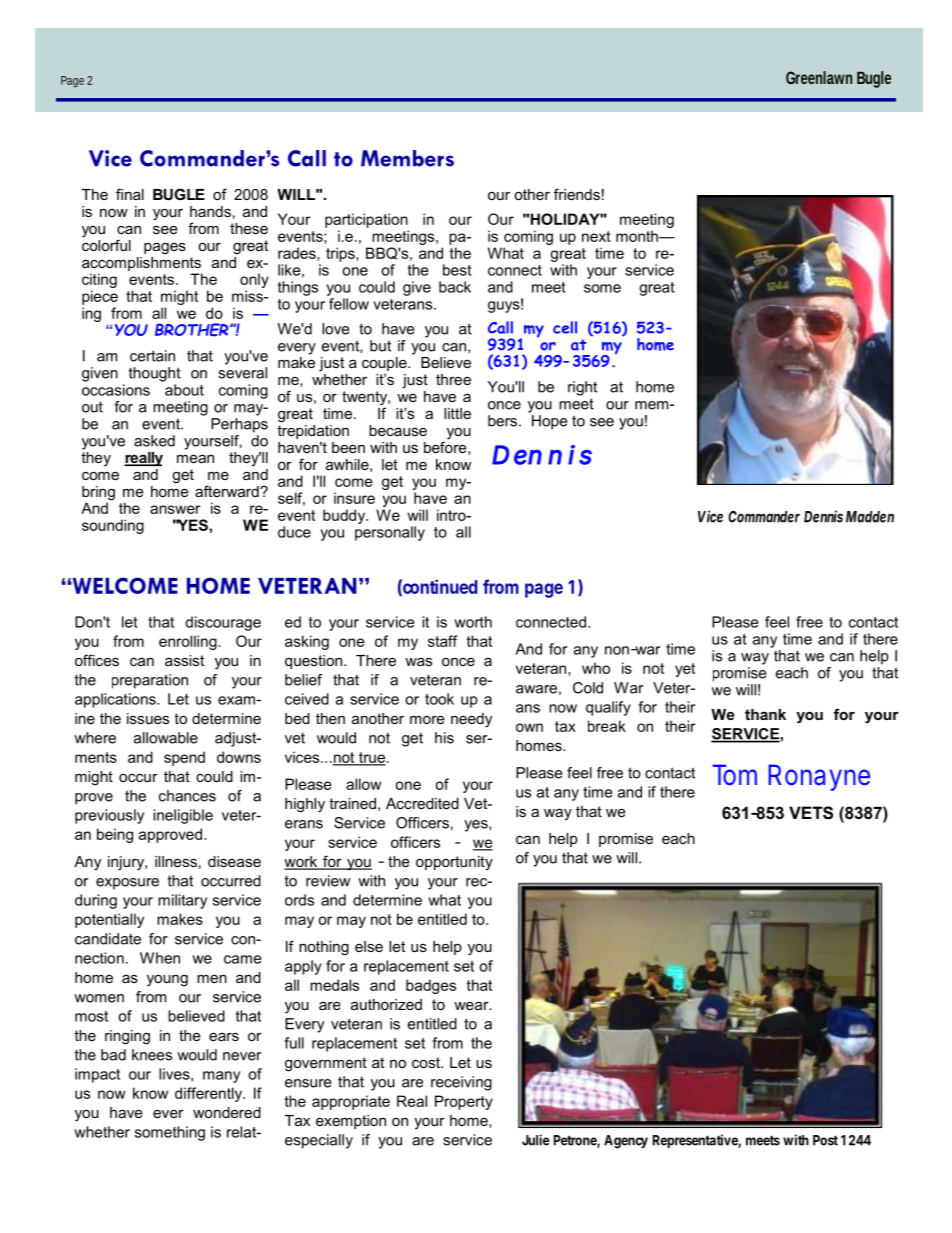  What do you see at coordinates (457, 270) in the screenshot?
I see `best` at bounding box center [457, 270].
